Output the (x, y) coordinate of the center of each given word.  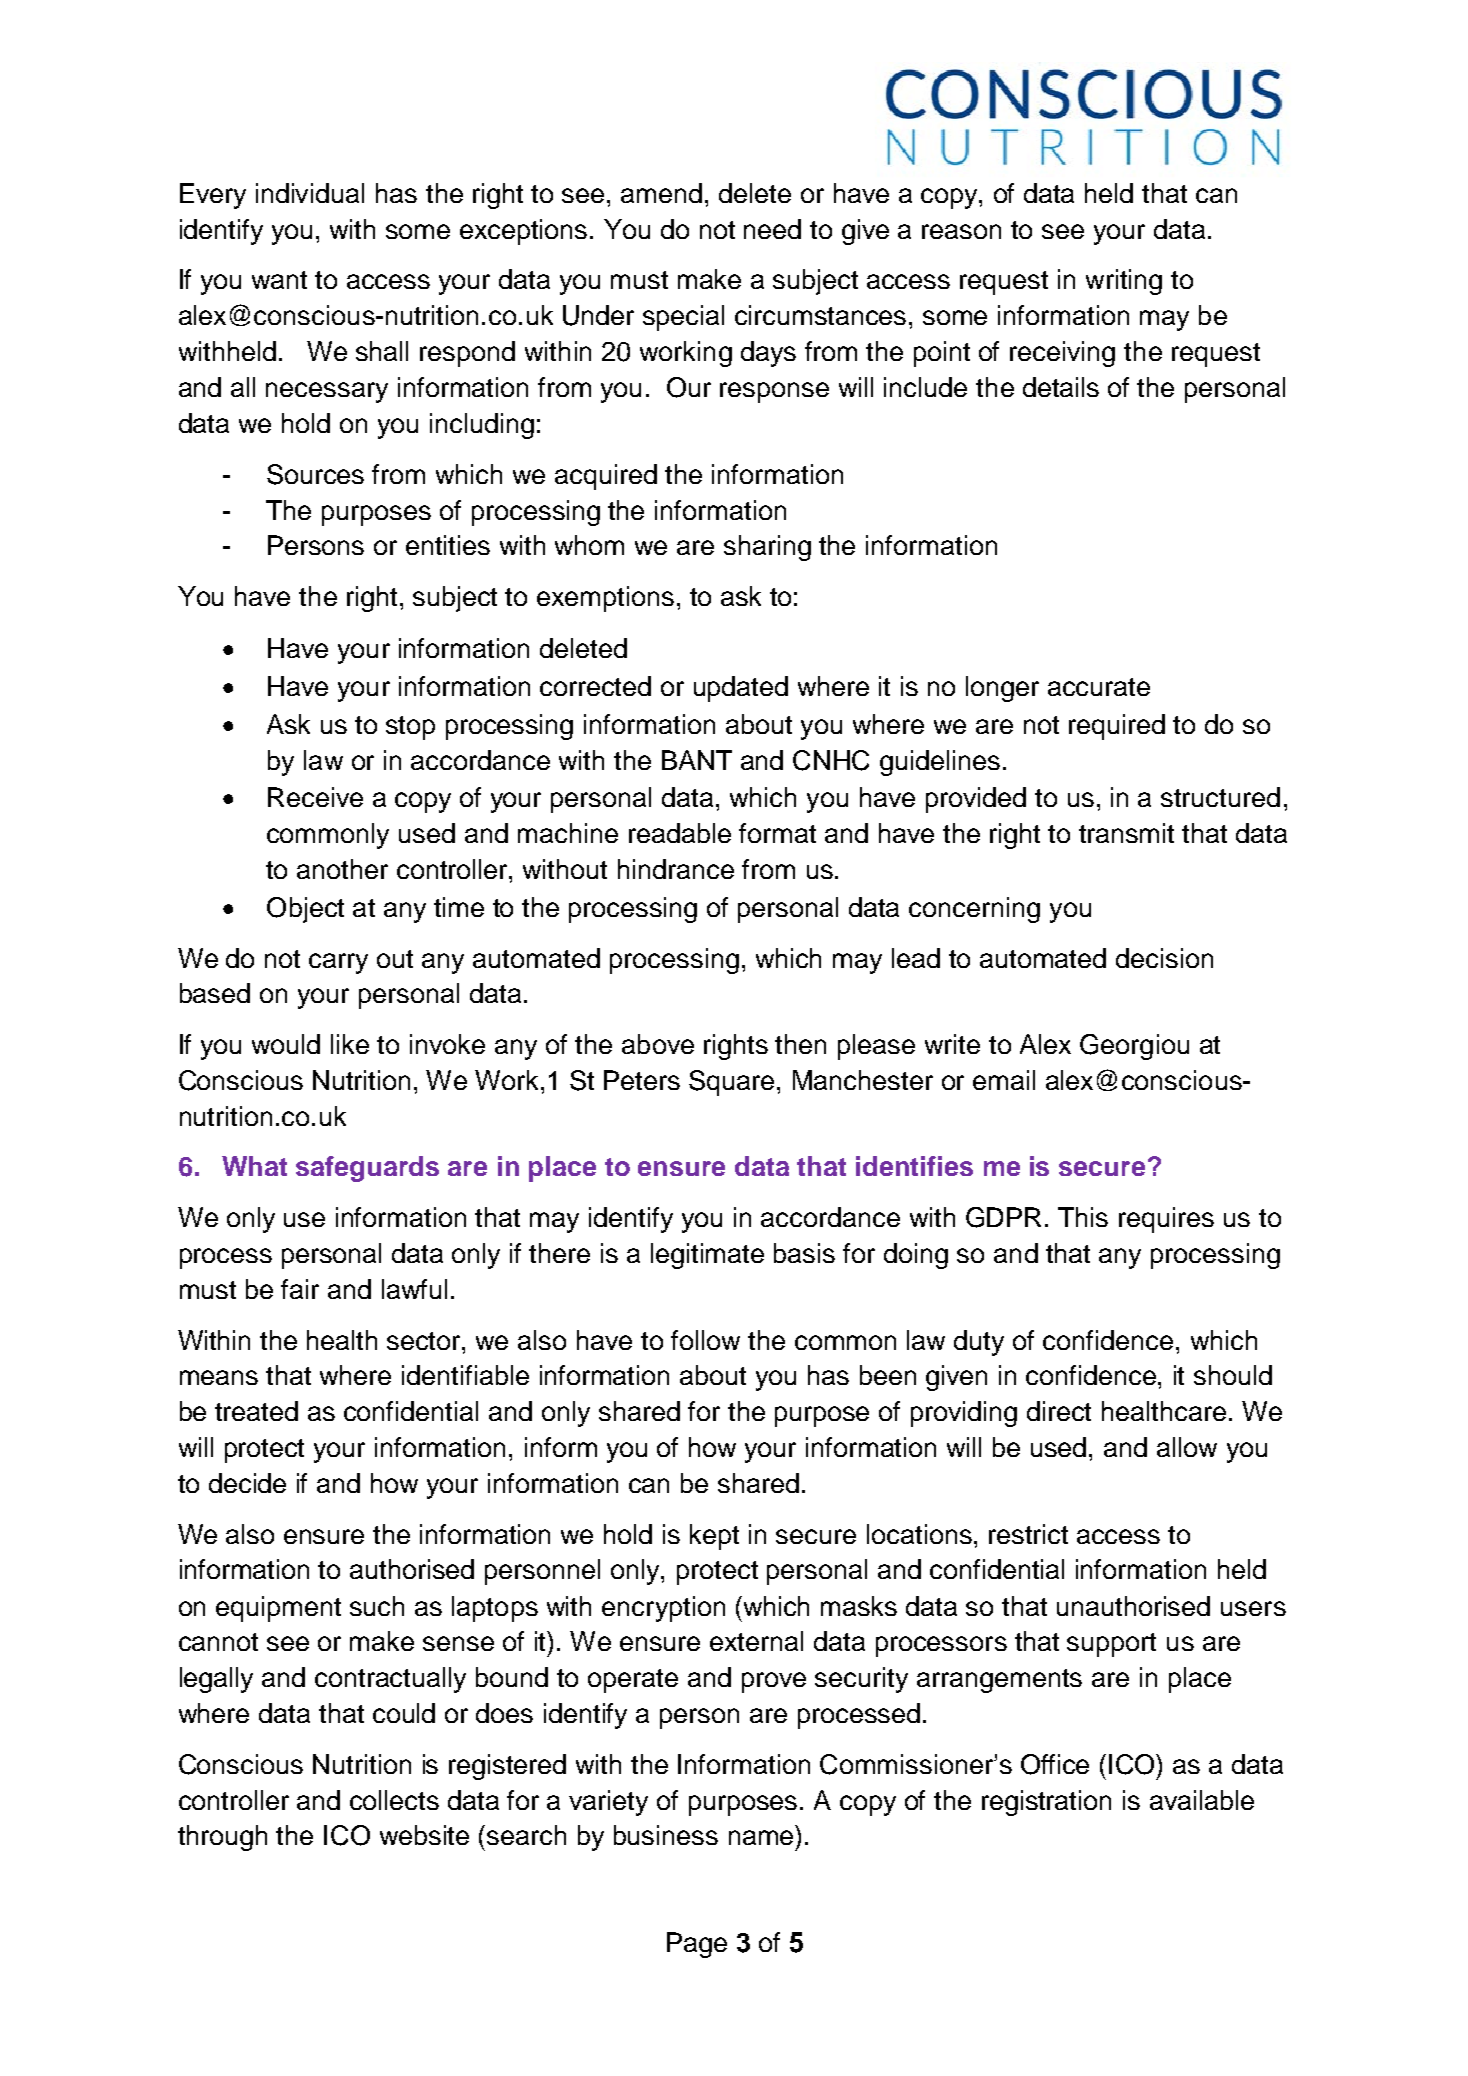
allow (1187, 1447)
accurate (1099, 687)
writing (1124, 282)
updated (741, 689)
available (1202, 1800)
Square (733, 1083)
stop (410, 728)
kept (714, 1537)
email (1004, 1080)
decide (247, 1483)
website (424, 1835)
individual (310, 193)
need (772, 229)
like (350, 1044)
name (761, 1837)
